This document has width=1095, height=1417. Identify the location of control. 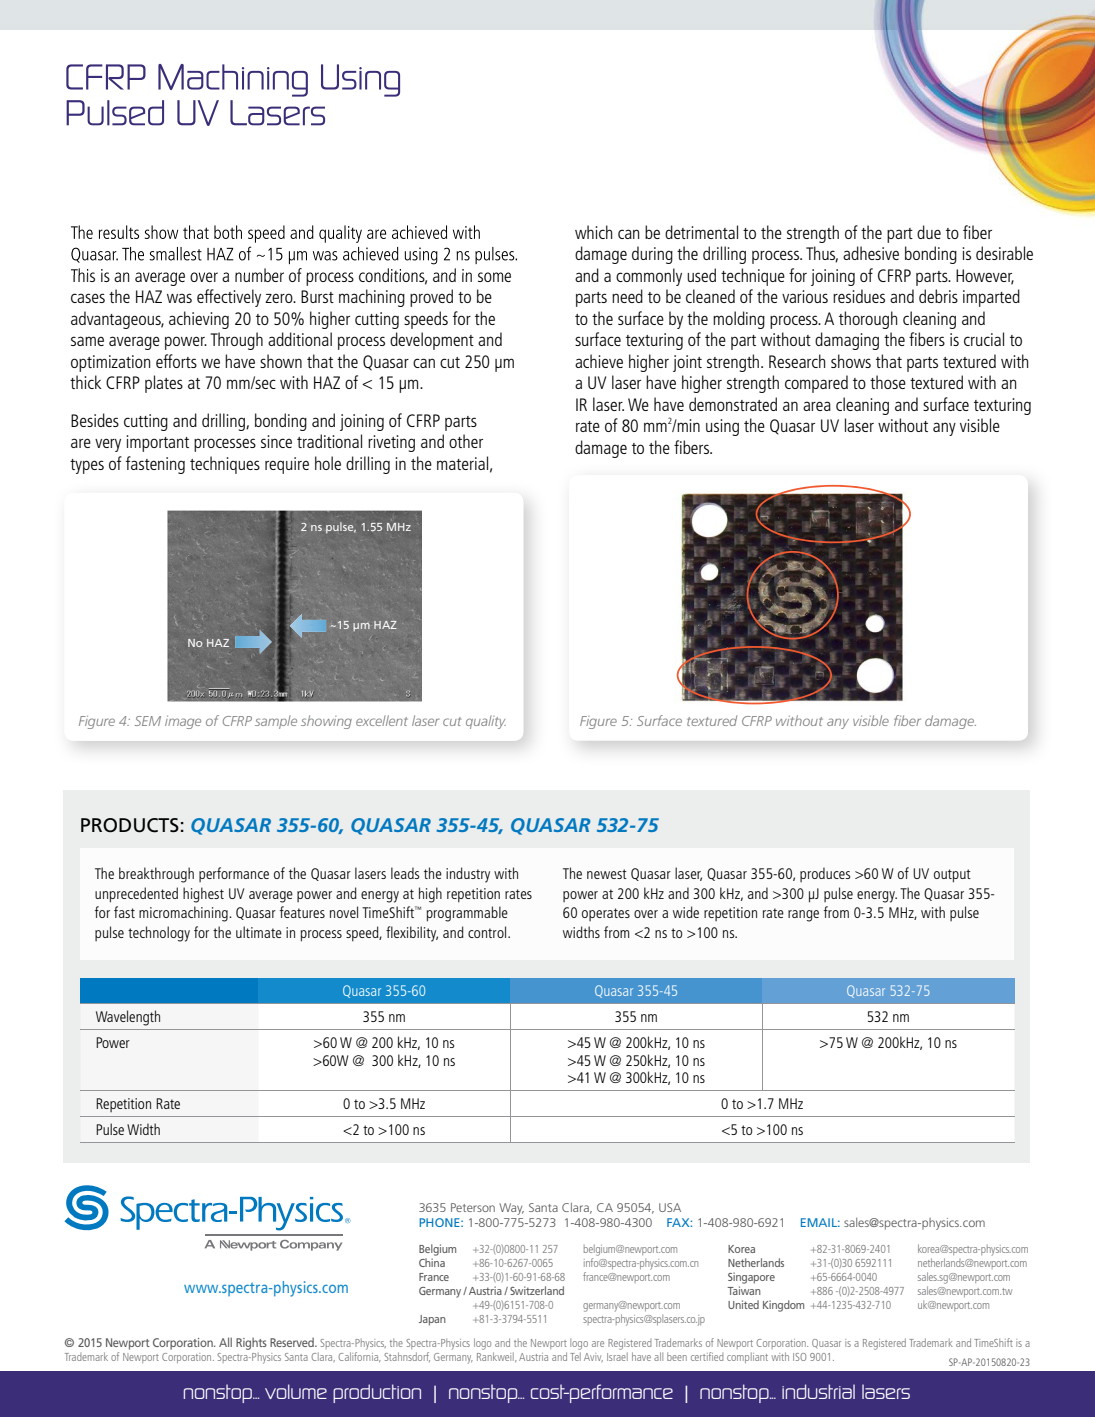
(488, 932).
